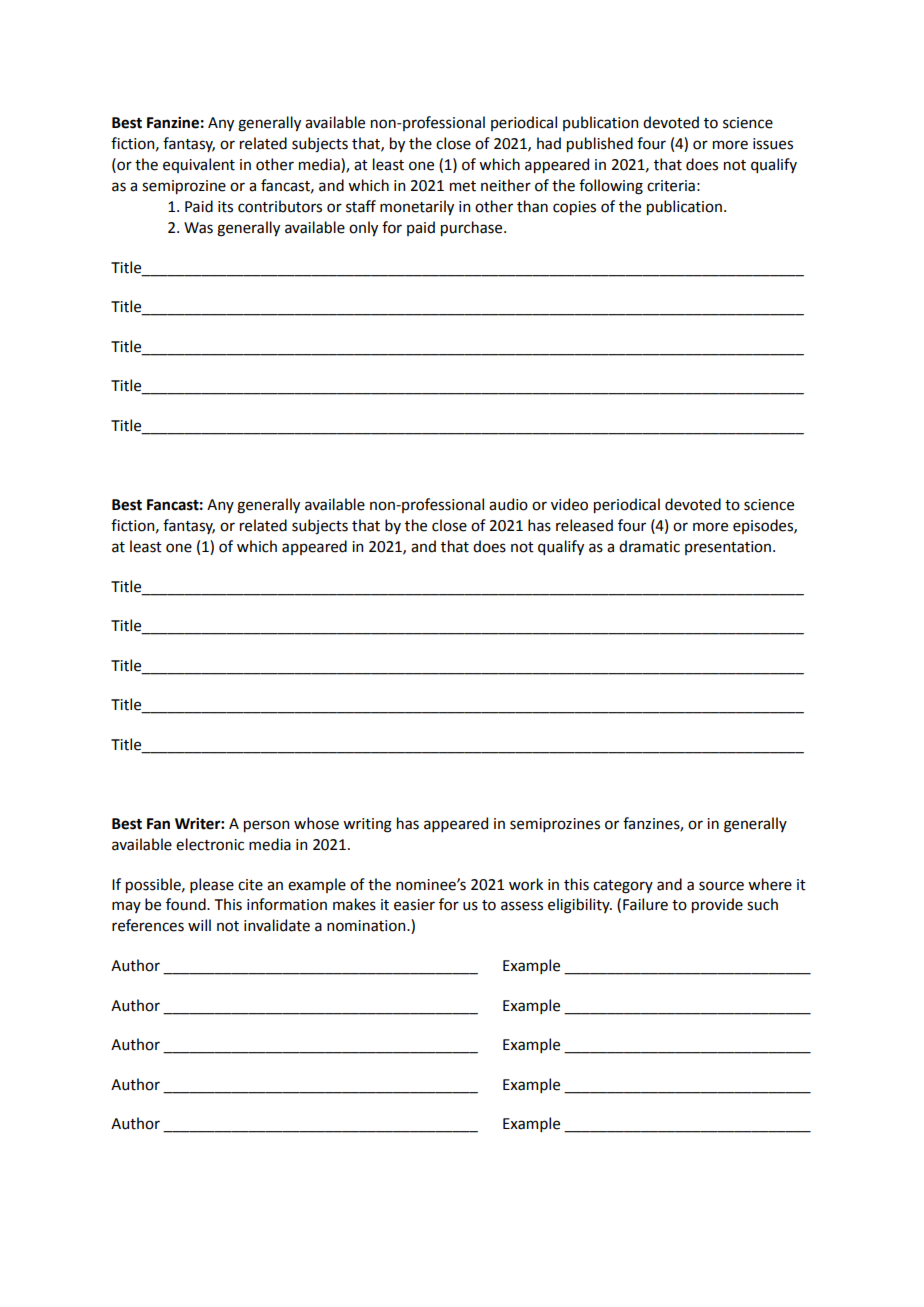 The height and width of the document is (1307, 924). What do you see at coordinates (463, 186) in the document?
I see `met` at bounding box center [463, 186].
